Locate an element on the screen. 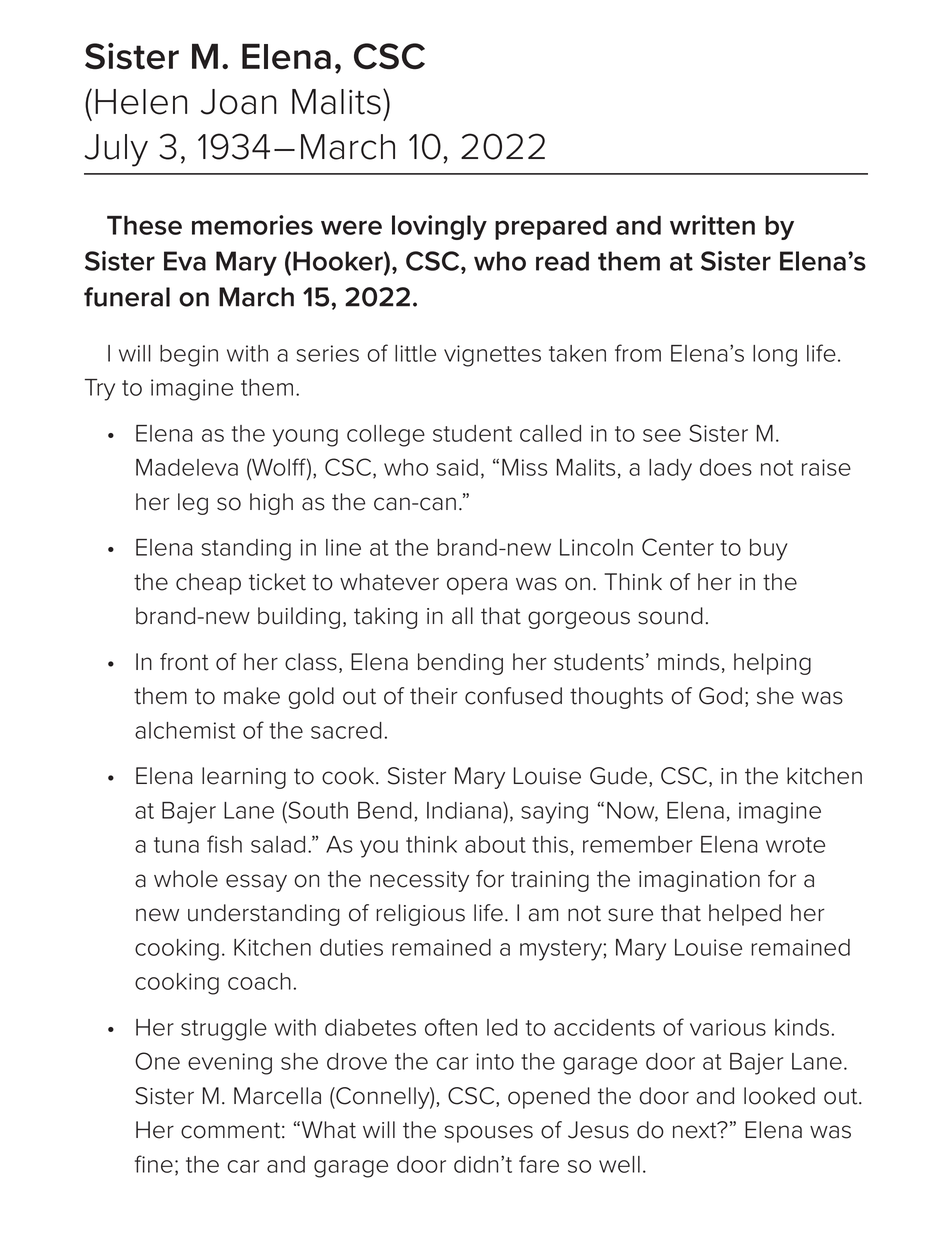 This screenshot has height=1233, width=952. front is located at coordinates (184, 662).
